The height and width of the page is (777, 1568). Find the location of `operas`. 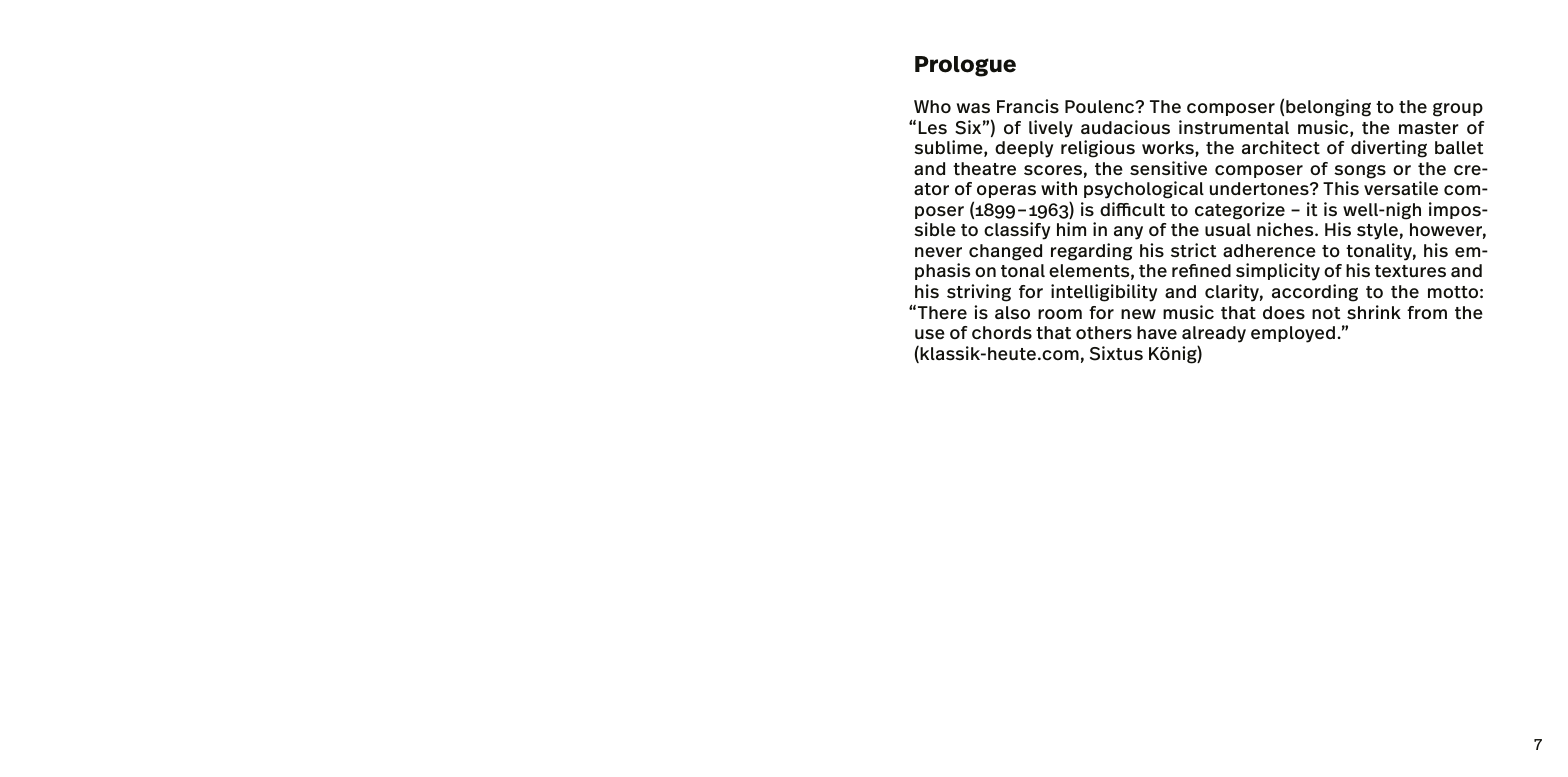

operas is located at coordinates (1006, 191).
